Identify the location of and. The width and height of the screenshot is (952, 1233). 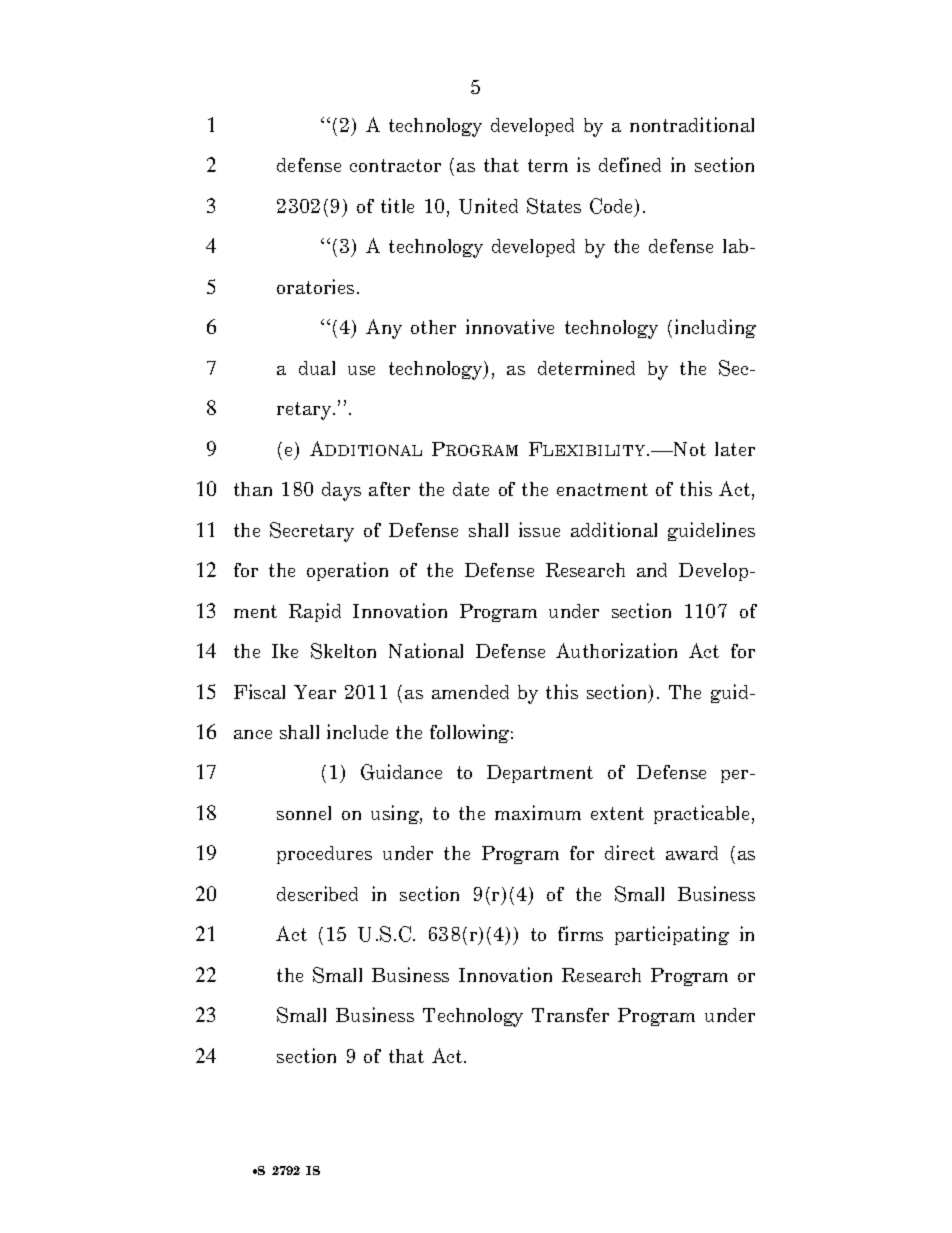
(652, 570).
